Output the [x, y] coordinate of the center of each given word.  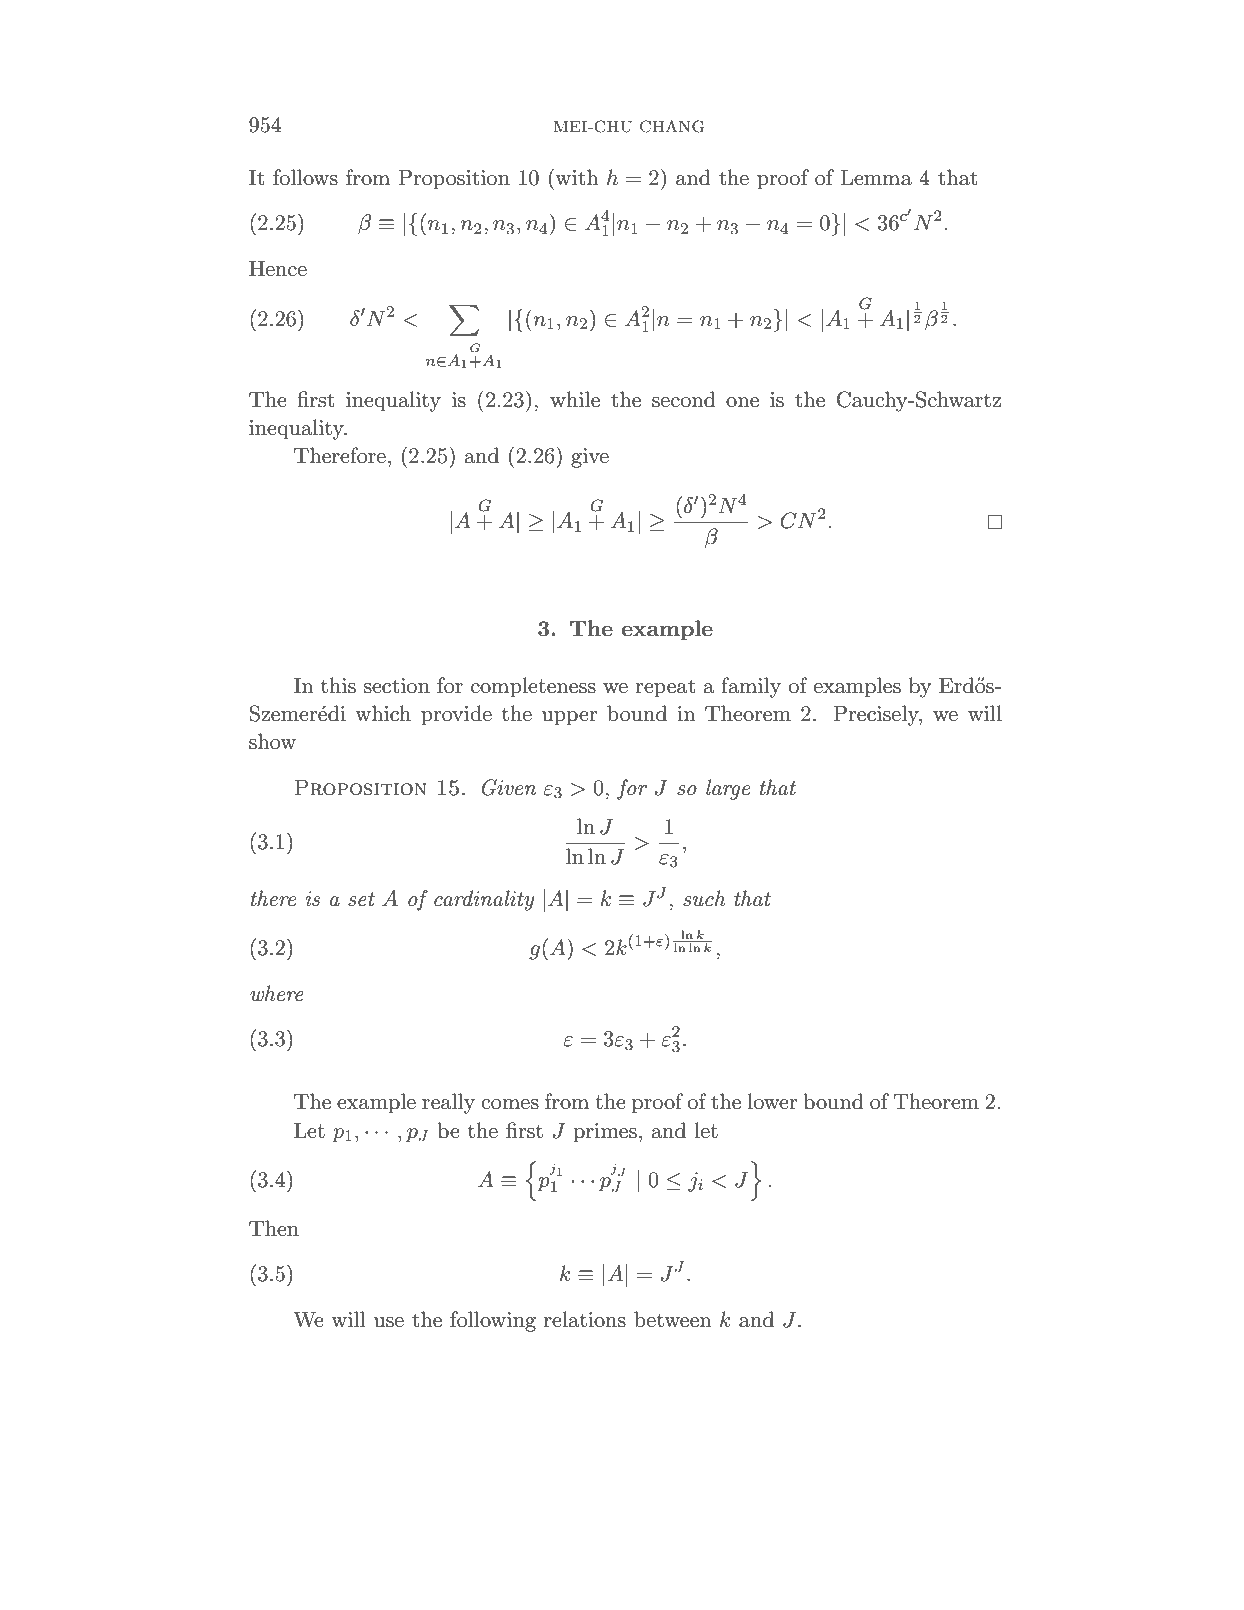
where [277, 993]
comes [510, 1104]
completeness [533, 687]
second [684, 399]
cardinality [484, 900]
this [338, 685]
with [577, 177]
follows [305, 177]
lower [772, 1101]
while [575, 399]
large [728, 789]
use [389, 1322]
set [361, 899]
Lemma [876, 178]
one [742, 402]
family [751, 687]
